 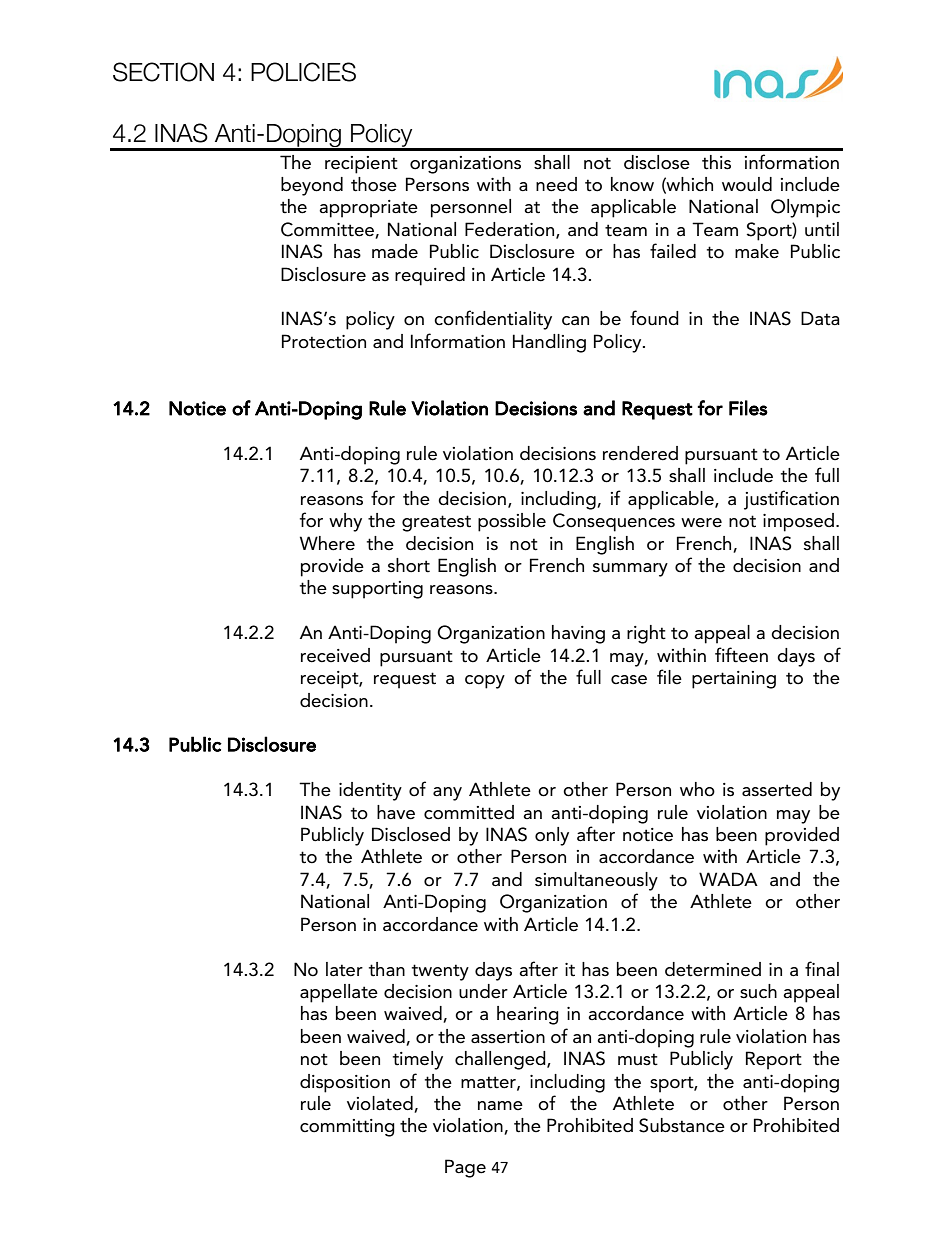 I want to click on this, so click(x=716, y=162).
